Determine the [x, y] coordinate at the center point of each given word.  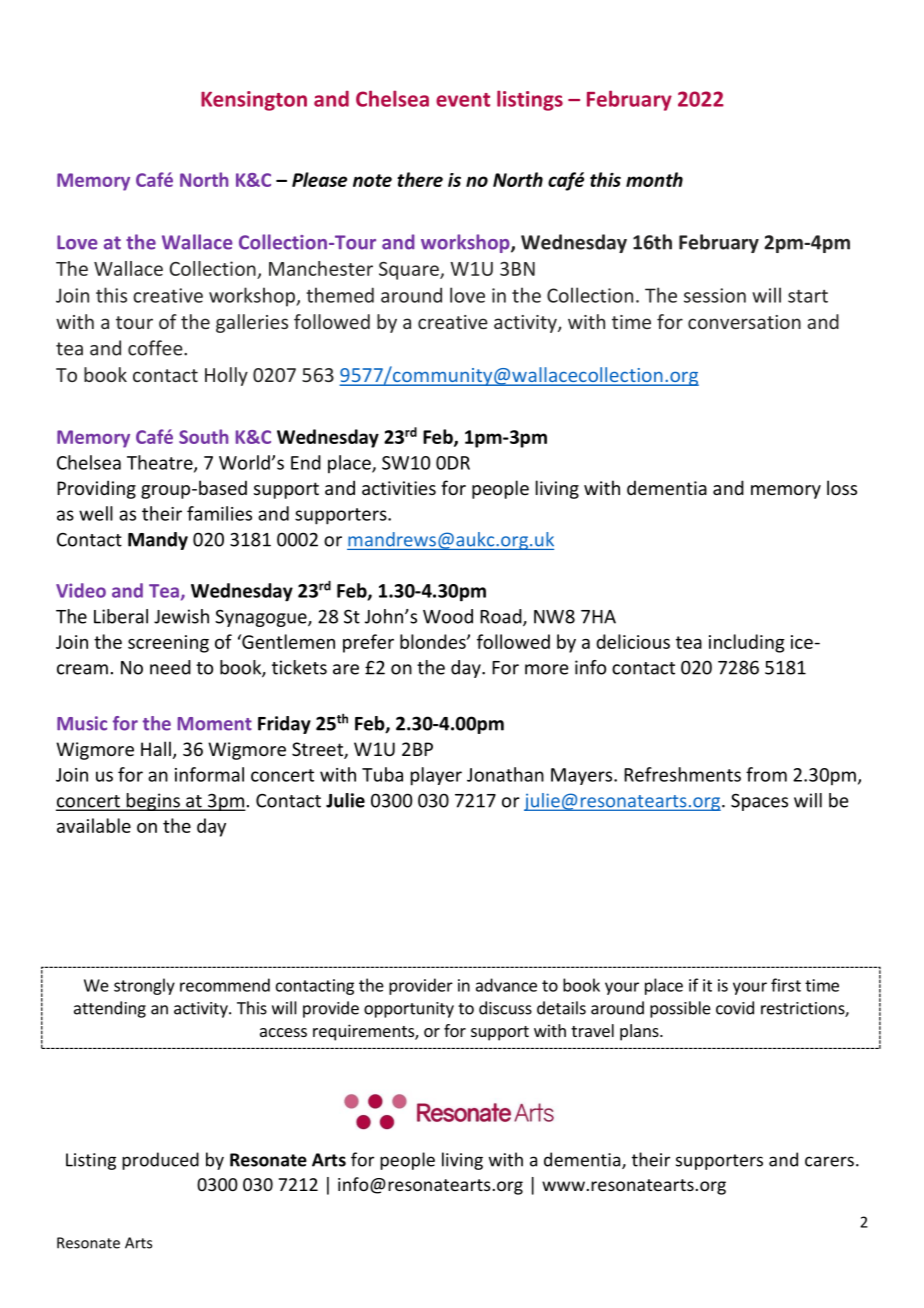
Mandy [158, 541]
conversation [744, 322]
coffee [156, 348]
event [463, 100]
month [654, 179]
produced [160, 1161]
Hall [156, 748]
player [436, 776]
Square [410, 271]
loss [842, 487]
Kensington [254, 101]
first [786, 985]
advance [506, 985]
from [766, 774]
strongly [144, 986]
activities [399, 488]
